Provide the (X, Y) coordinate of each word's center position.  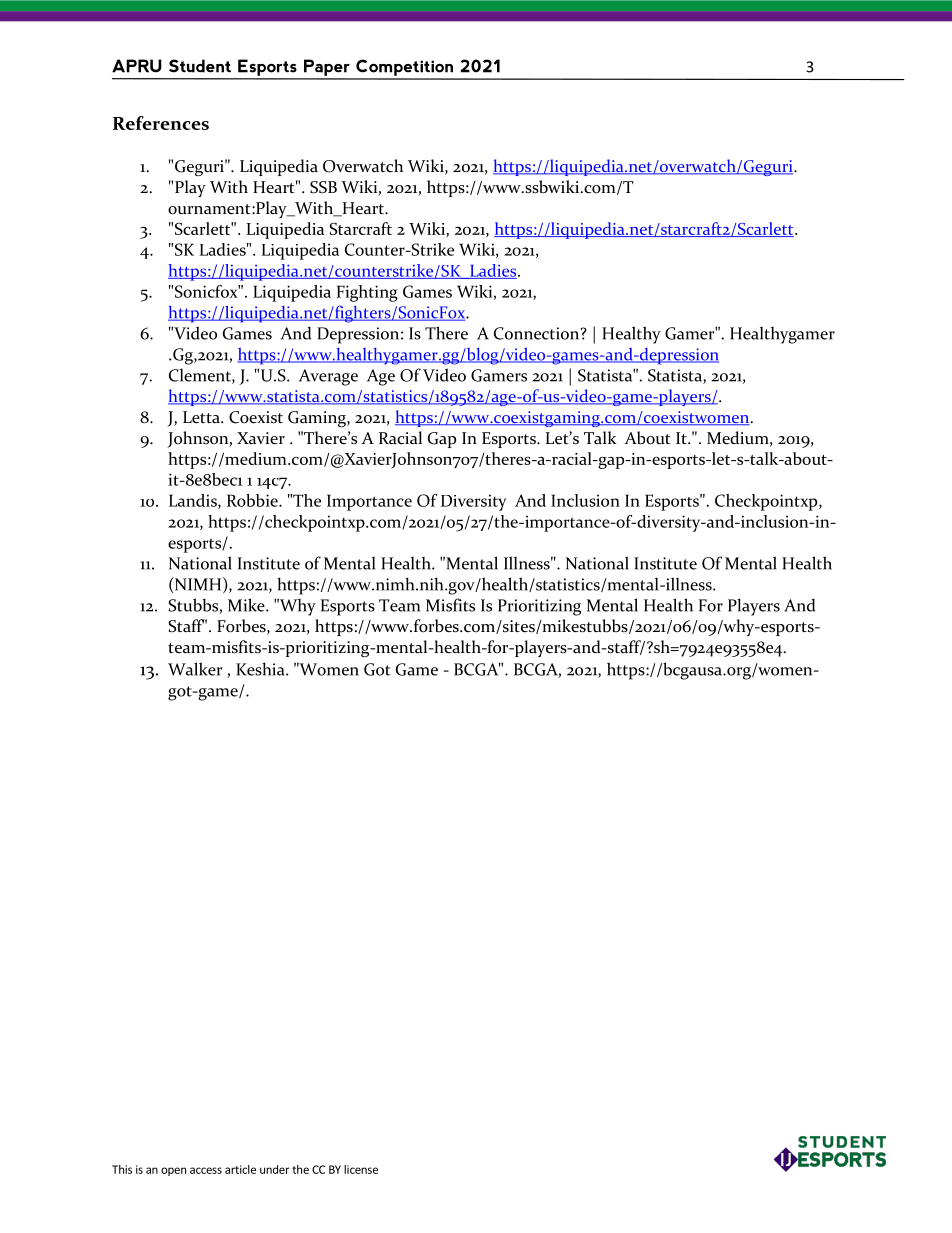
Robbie (253, 500)
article (240, 1169)
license (361, 1169)
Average (328, 377)
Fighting (367, 293)
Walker (195, 669)
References (161, 123)
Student (200, 66)
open (173, 1171)
